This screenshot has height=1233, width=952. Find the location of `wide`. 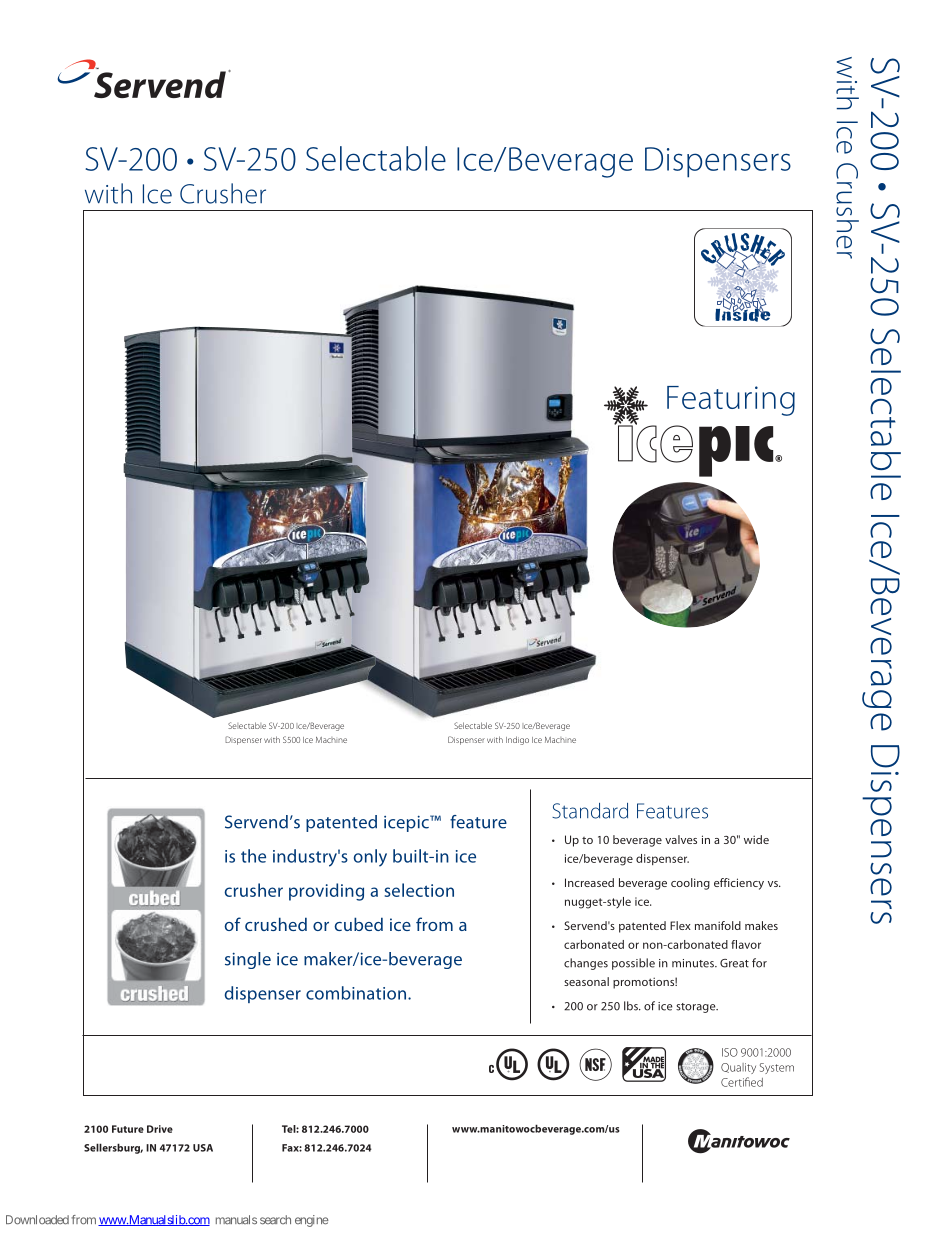

wide is located at coordinates (756, 839).
